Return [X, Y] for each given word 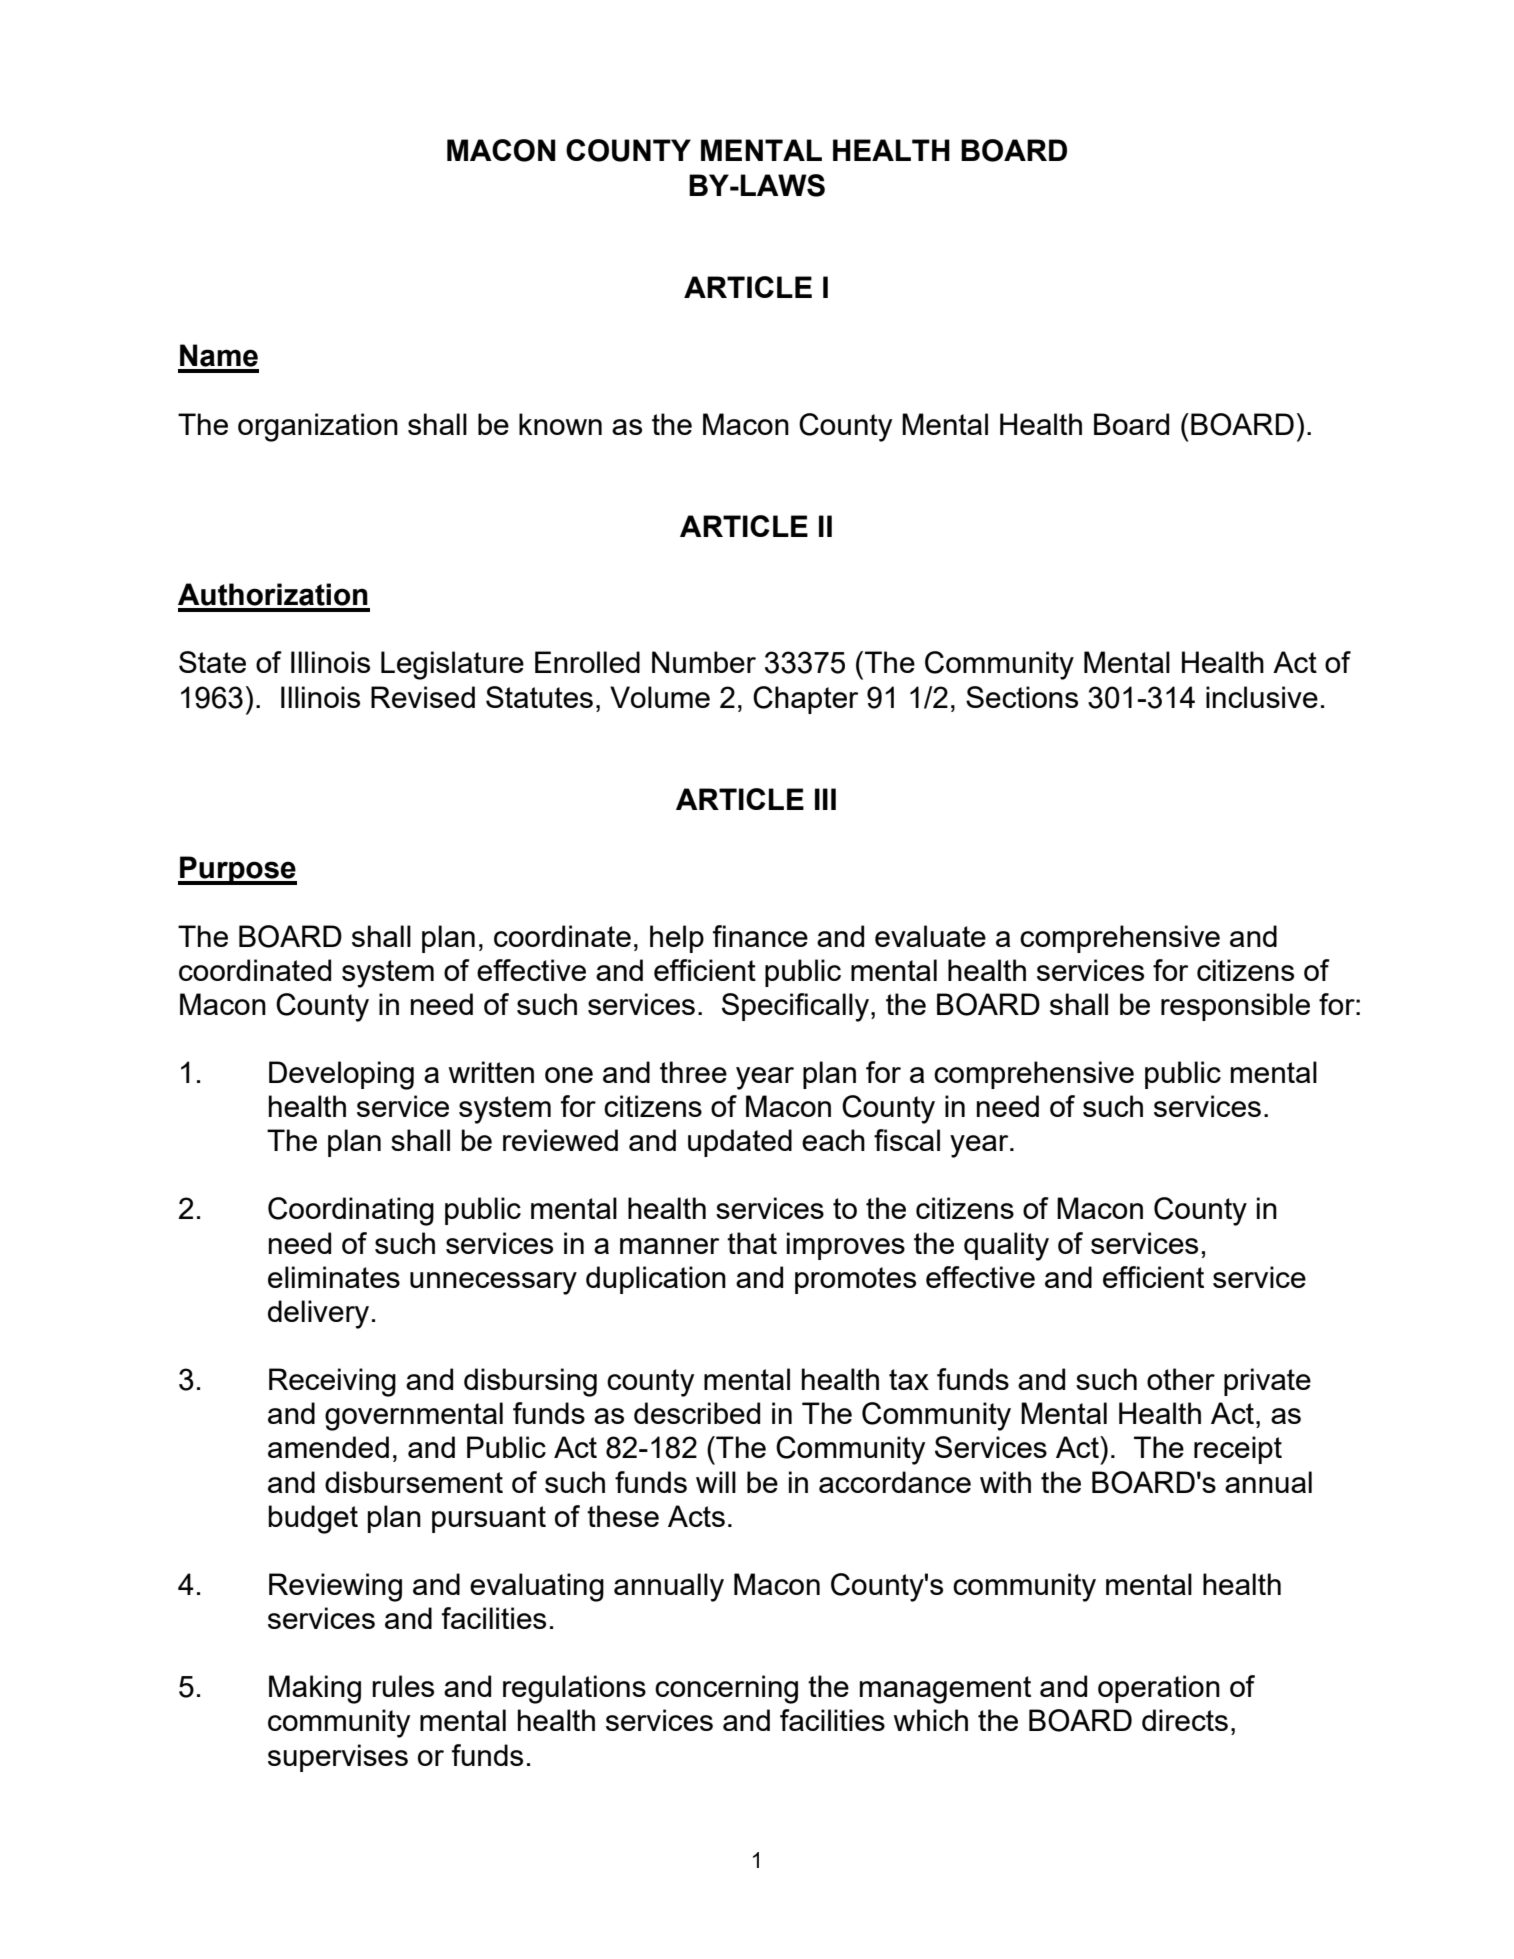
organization [318, 427]
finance [760, 936]
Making [315, 1689]
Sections [1022, 697]
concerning [726, 1689]
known [560, 424]
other [1181, 1379]
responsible [1235, 1007]
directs [1185, 1720]
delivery [318, 1314]
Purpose [237, 870]
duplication [656, 1280]
